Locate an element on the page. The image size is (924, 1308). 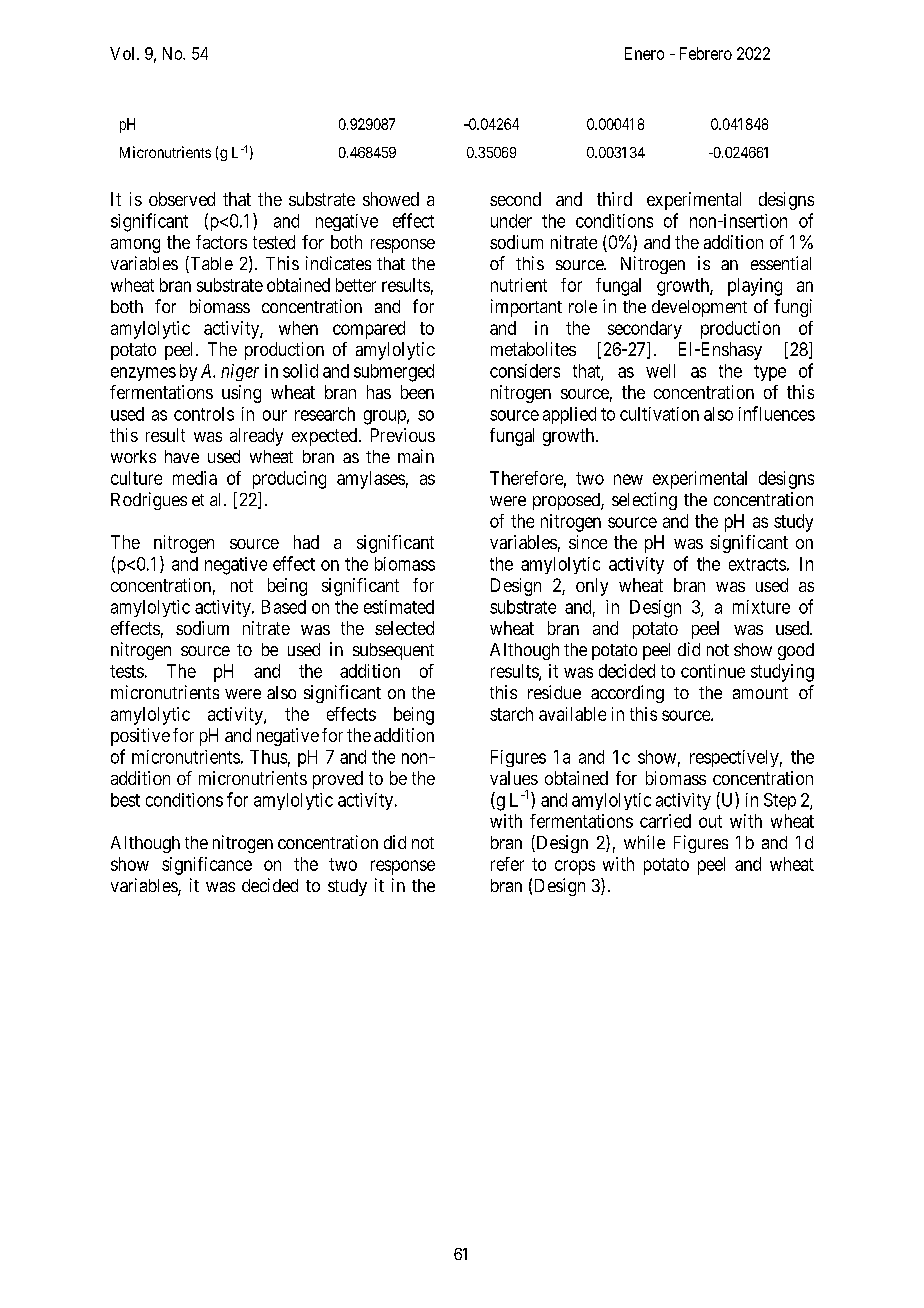
Vol is located at coordinates (124, 53).
